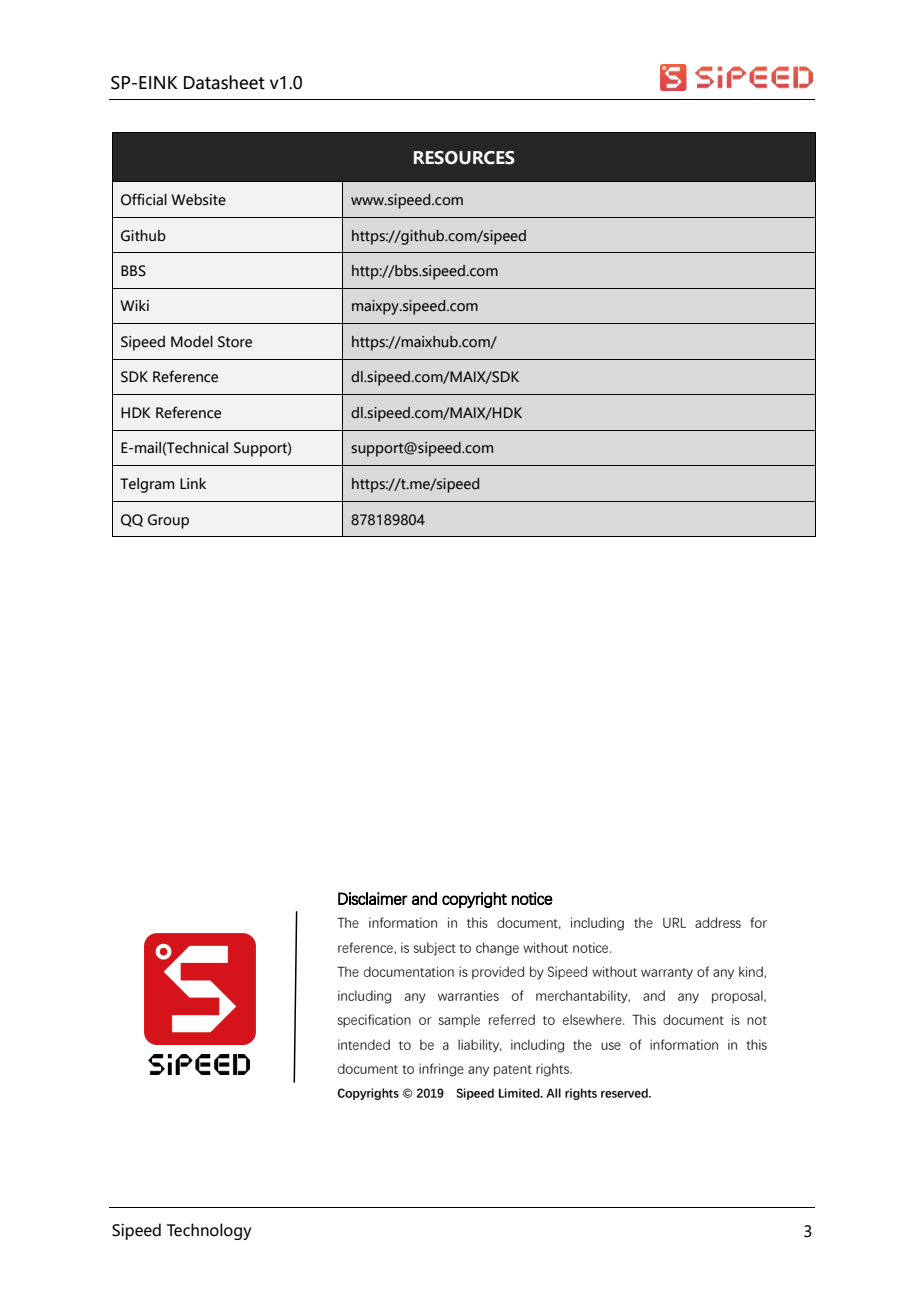 The width and height of the screenshot is (924, 1308). What do you see at coordinates (373, 898) in the screenshot?
I see `Disclaimer` at bounding box center [373, 898].
